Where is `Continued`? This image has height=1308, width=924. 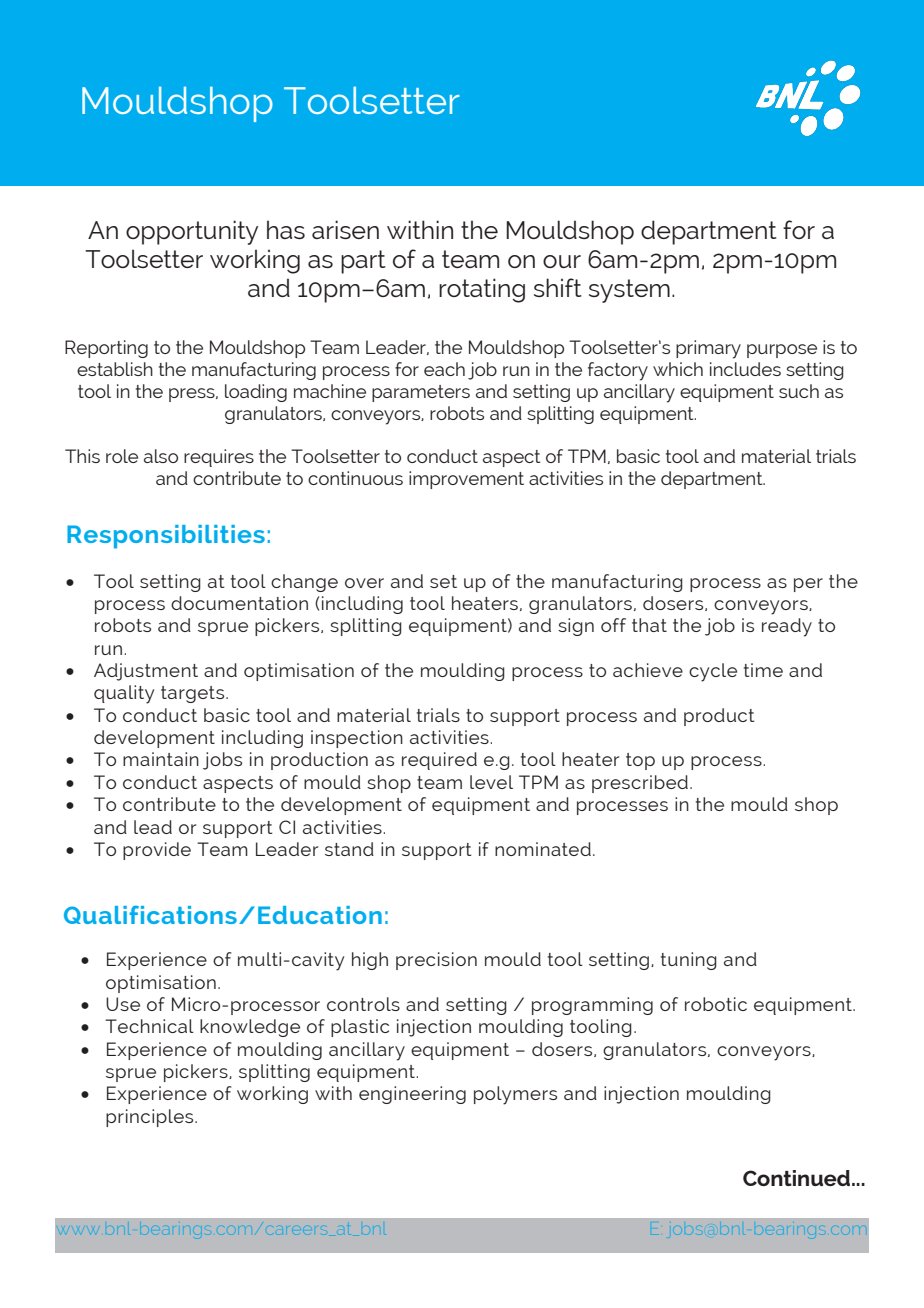 Continued is located at coordinates (798, 1178).
